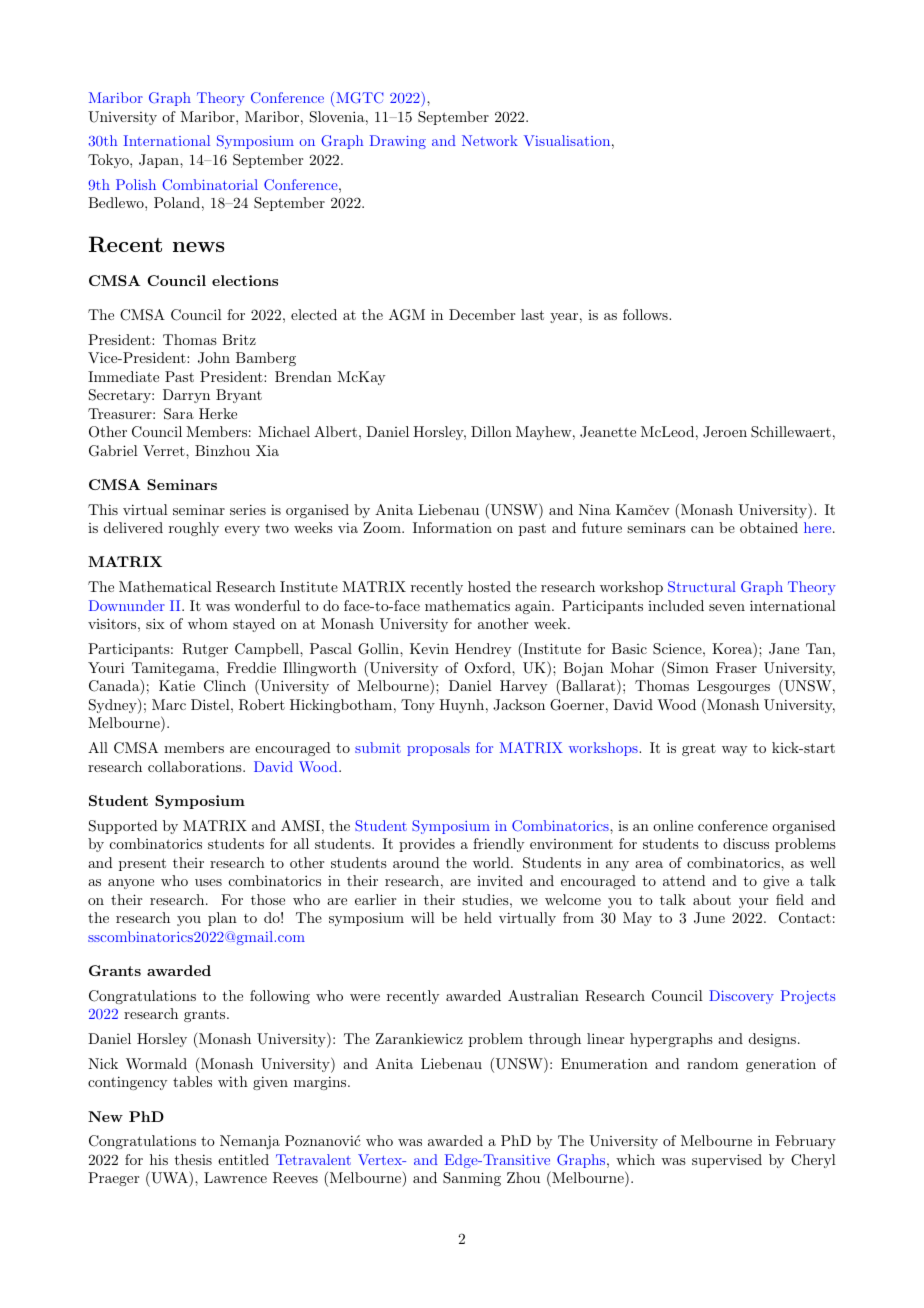 The height and width of the page is (1308, 924). What do you see at coordinates (179, 414) in the page?
I see `Sara` at bounding box center [179, 414].
